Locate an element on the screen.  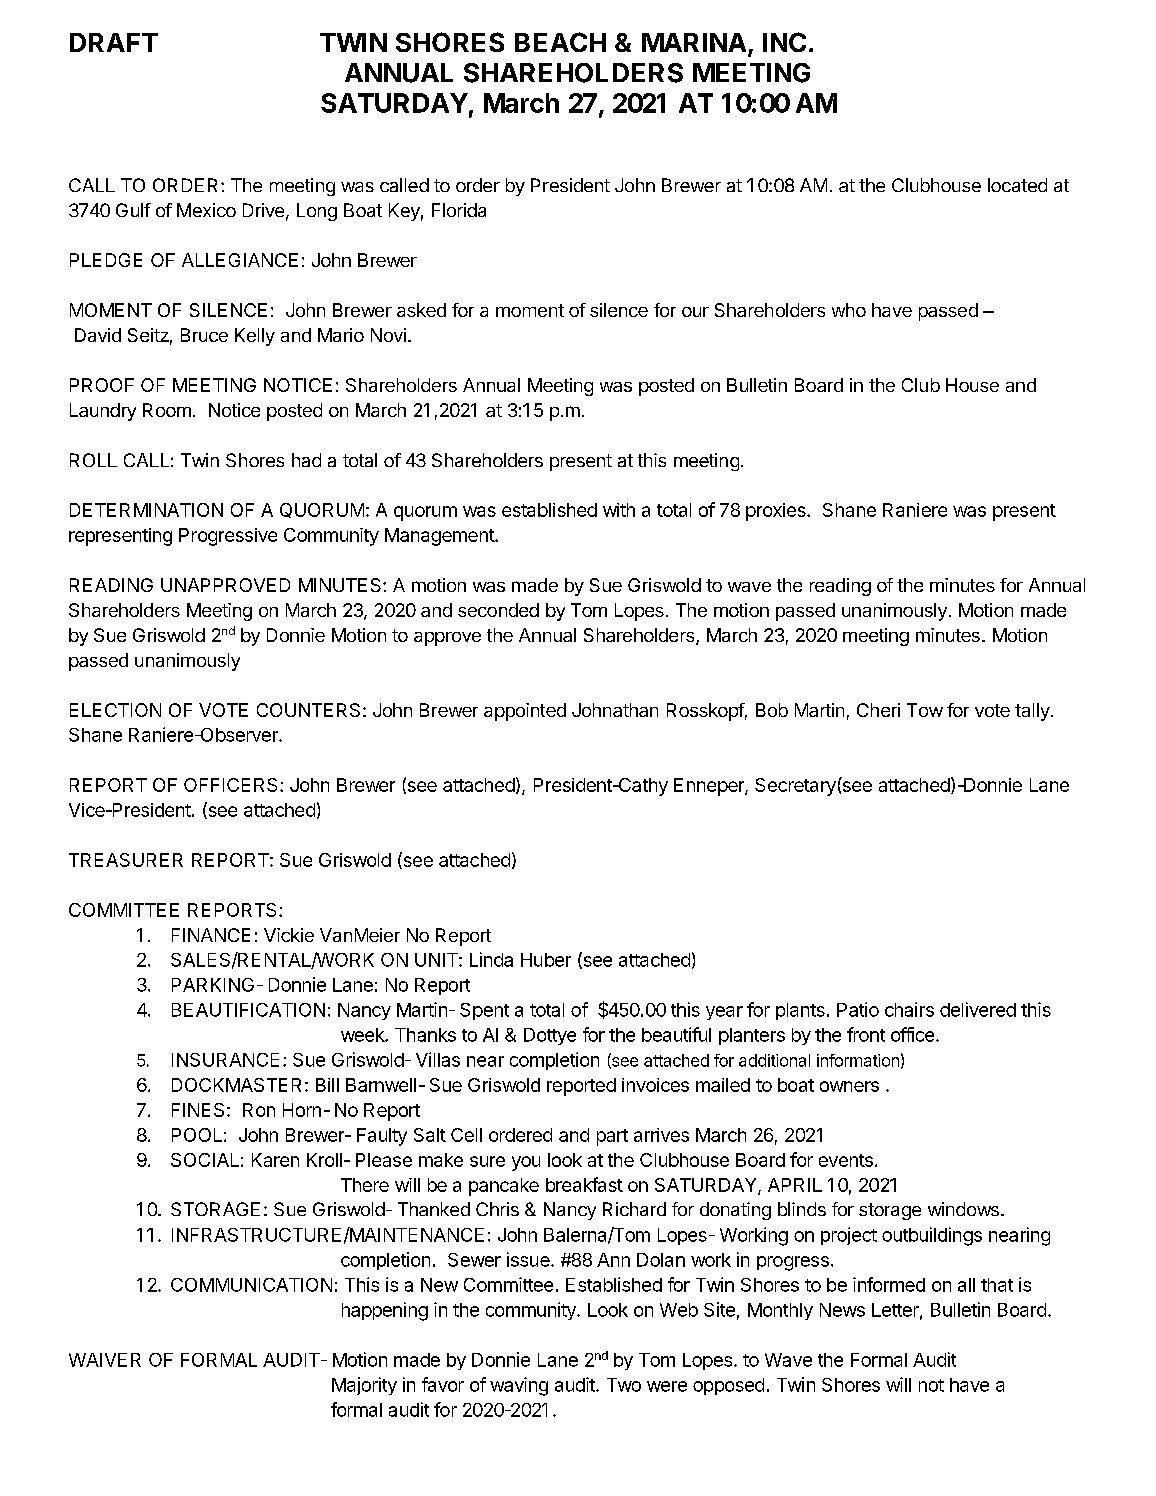
INC is located at coordinates (784, 42).
